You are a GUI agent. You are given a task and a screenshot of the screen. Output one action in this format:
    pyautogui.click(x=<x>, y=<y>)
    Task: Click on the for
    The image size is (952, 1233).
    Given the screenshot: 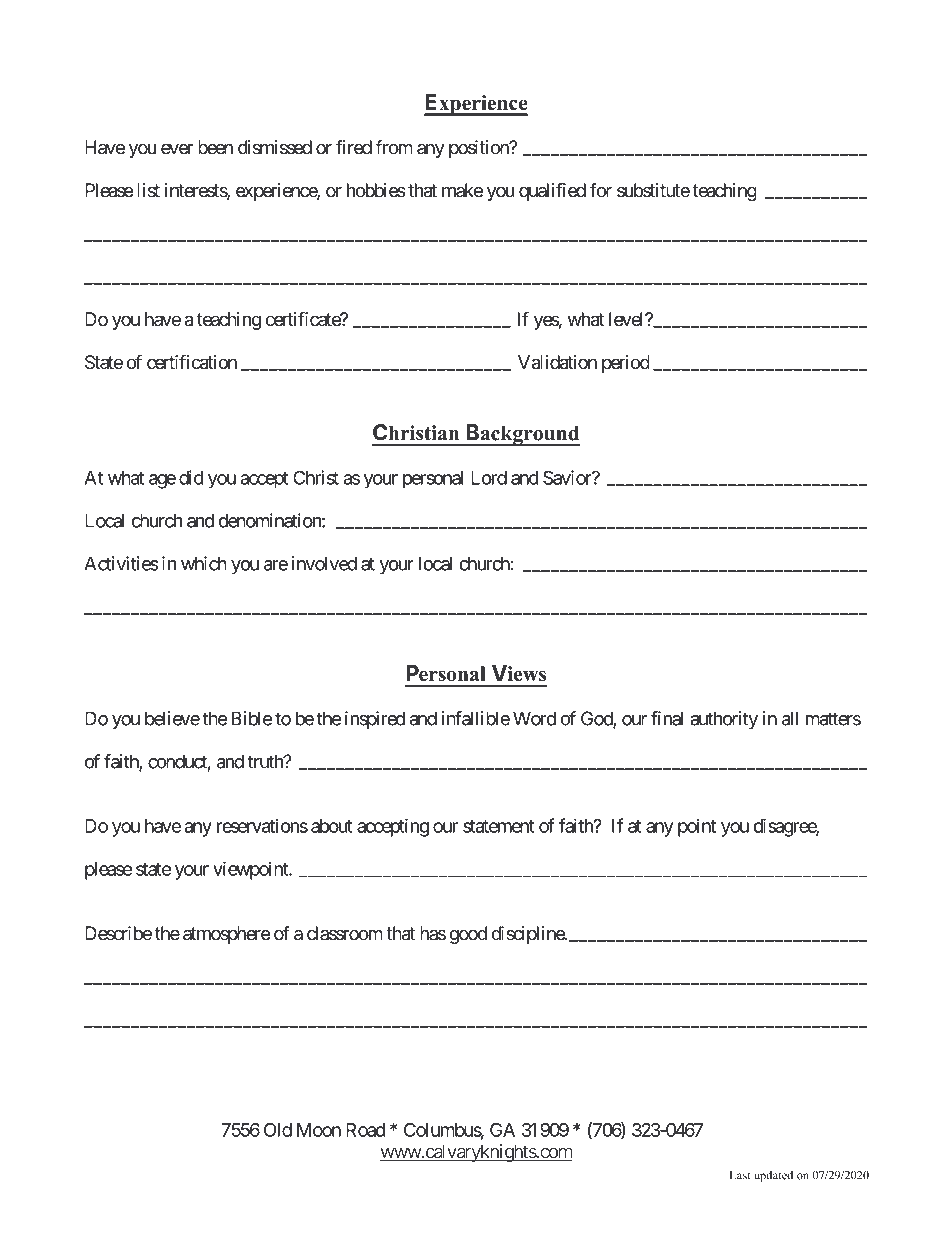 What is the action you would take?
    pyautogui.click(x=601, y=190)
